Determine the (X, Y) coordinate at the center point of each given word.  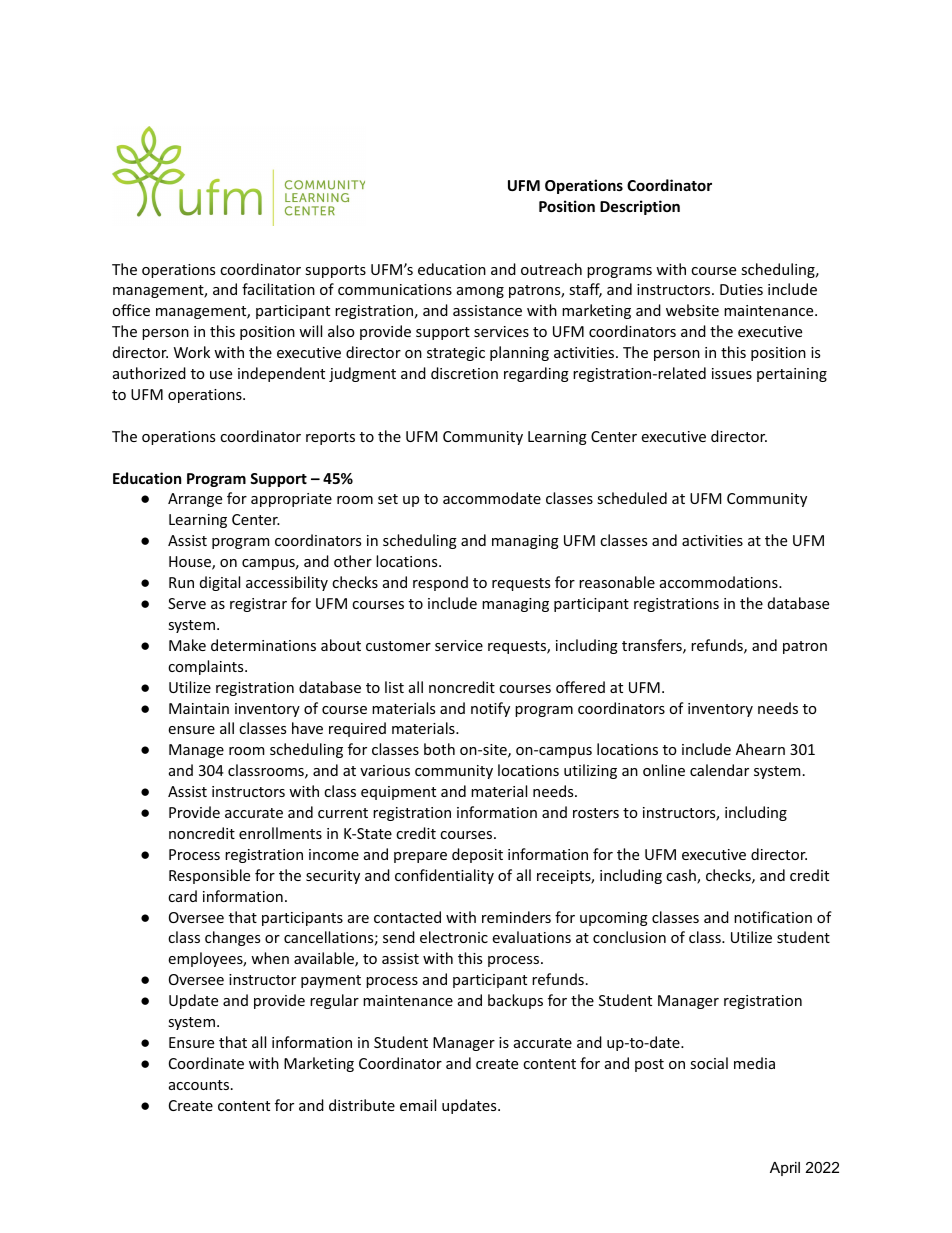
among (480, 292)
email (418, 1105)
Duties (741, 289)
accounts (200, 1085)
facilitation (278, 289)
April (785, 1169)
